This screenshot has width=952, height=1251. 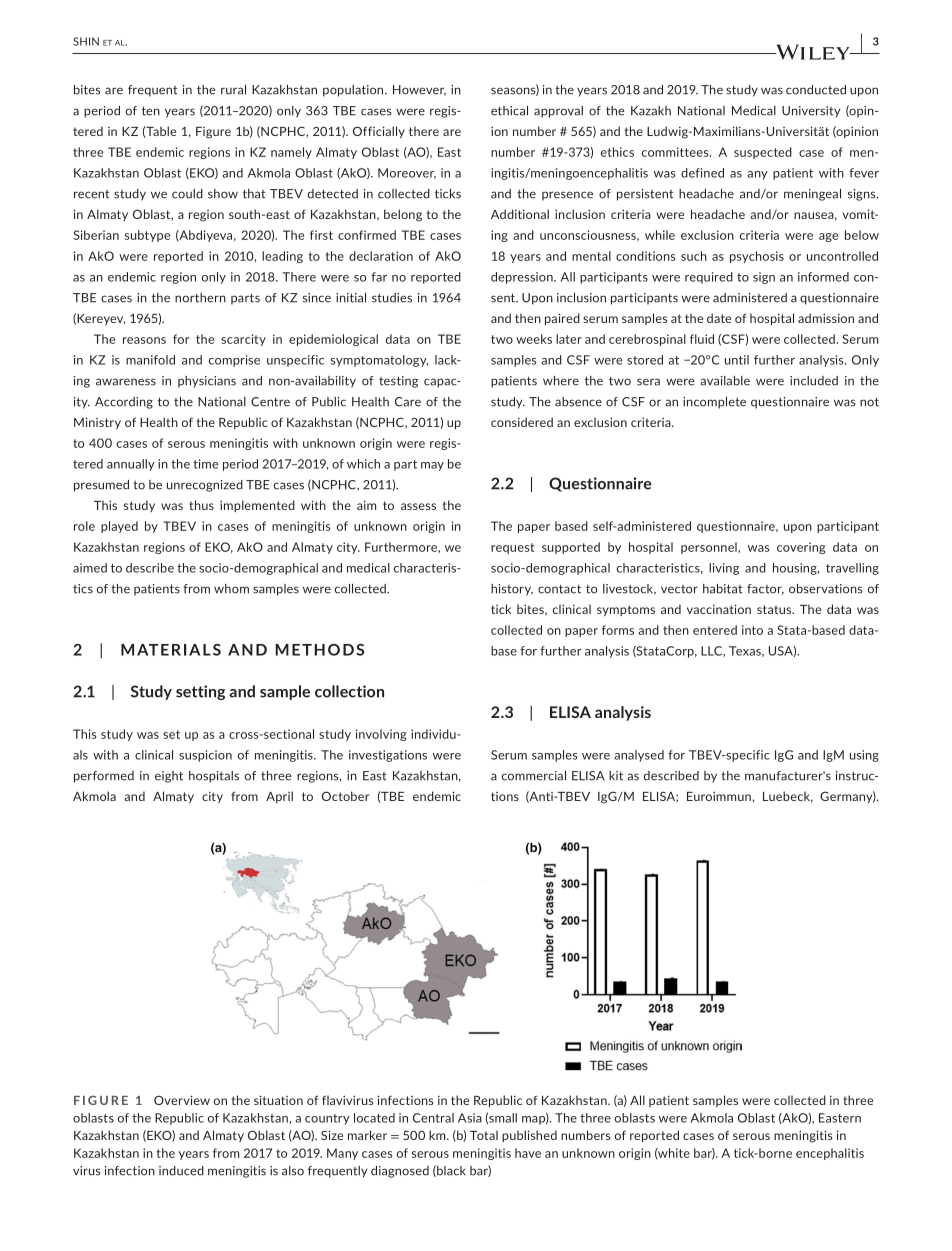 What do you see at coordinates (757, 257) in the screenshot?
I see `psychosis` at bounding box center [757, 257].
